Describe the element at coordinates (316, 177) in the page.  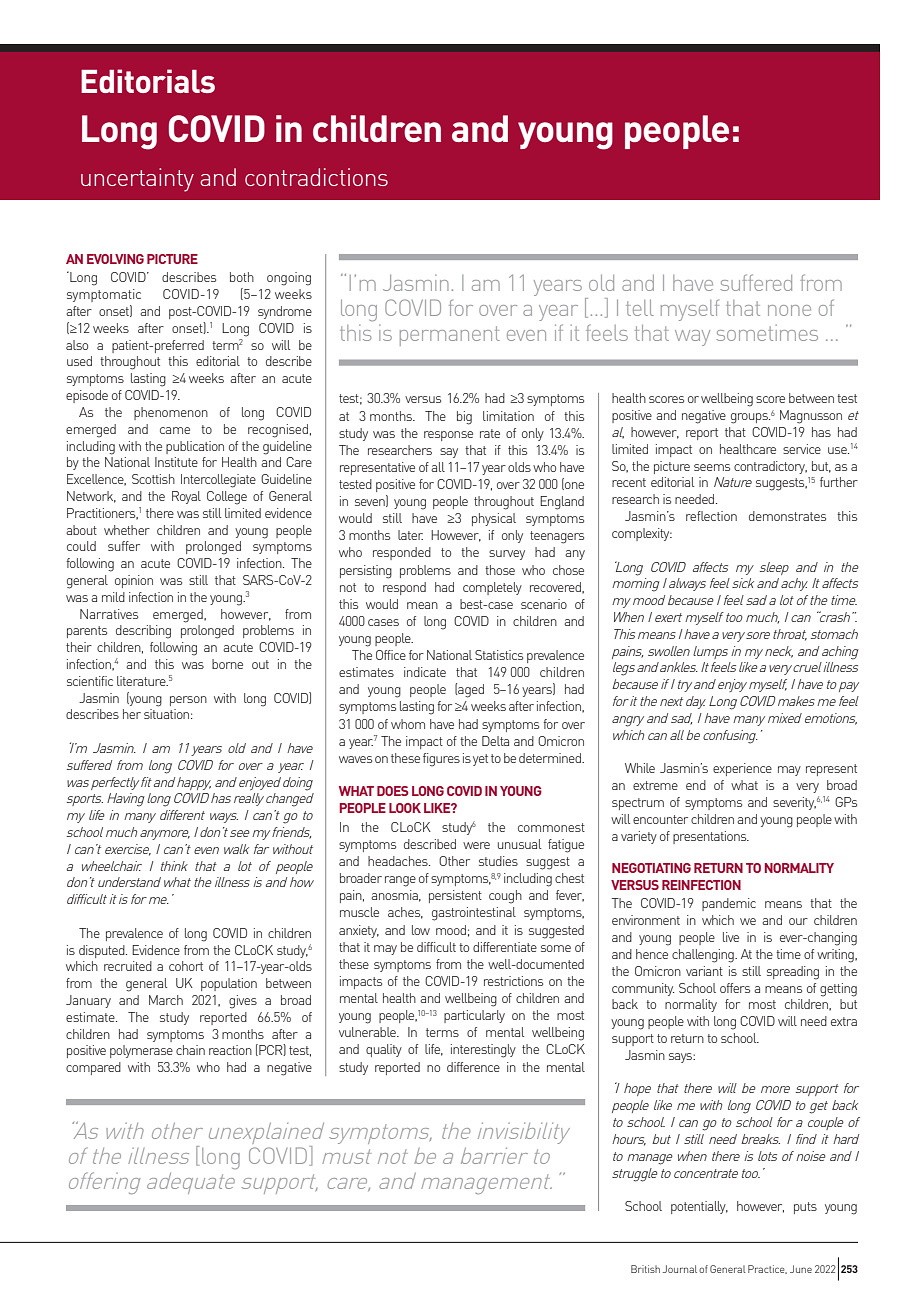
I see `contradictions` at that location.
